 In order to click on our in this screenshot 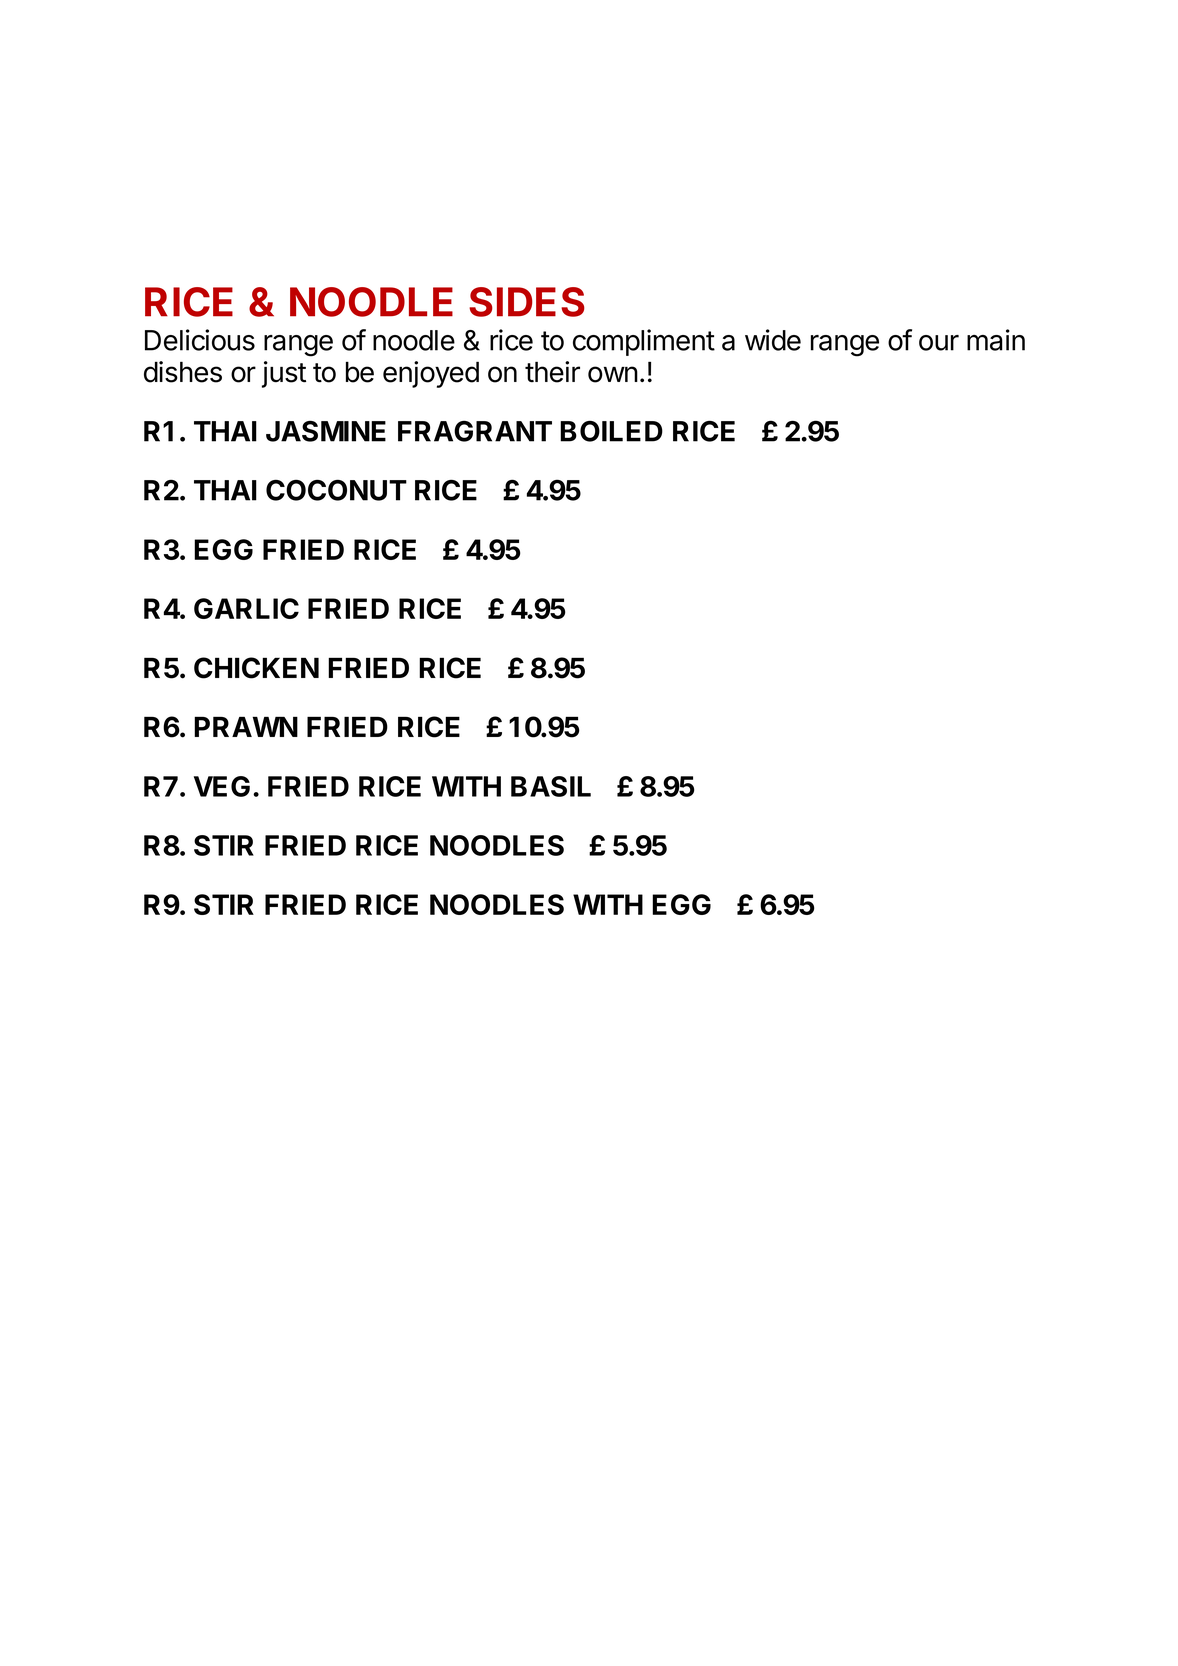, I will do `click(939, 343)`.
